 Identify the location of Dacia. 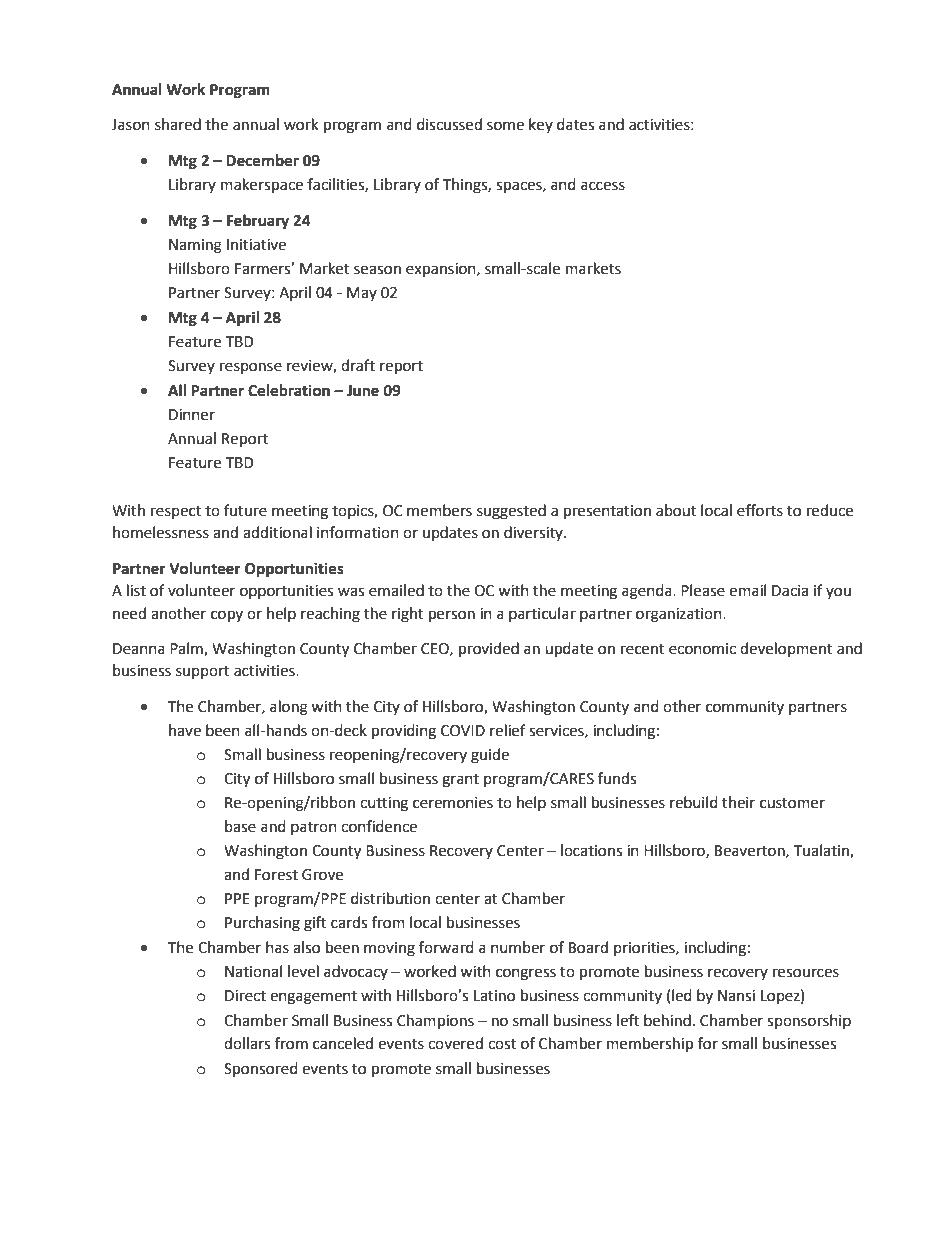
(790, 591).
